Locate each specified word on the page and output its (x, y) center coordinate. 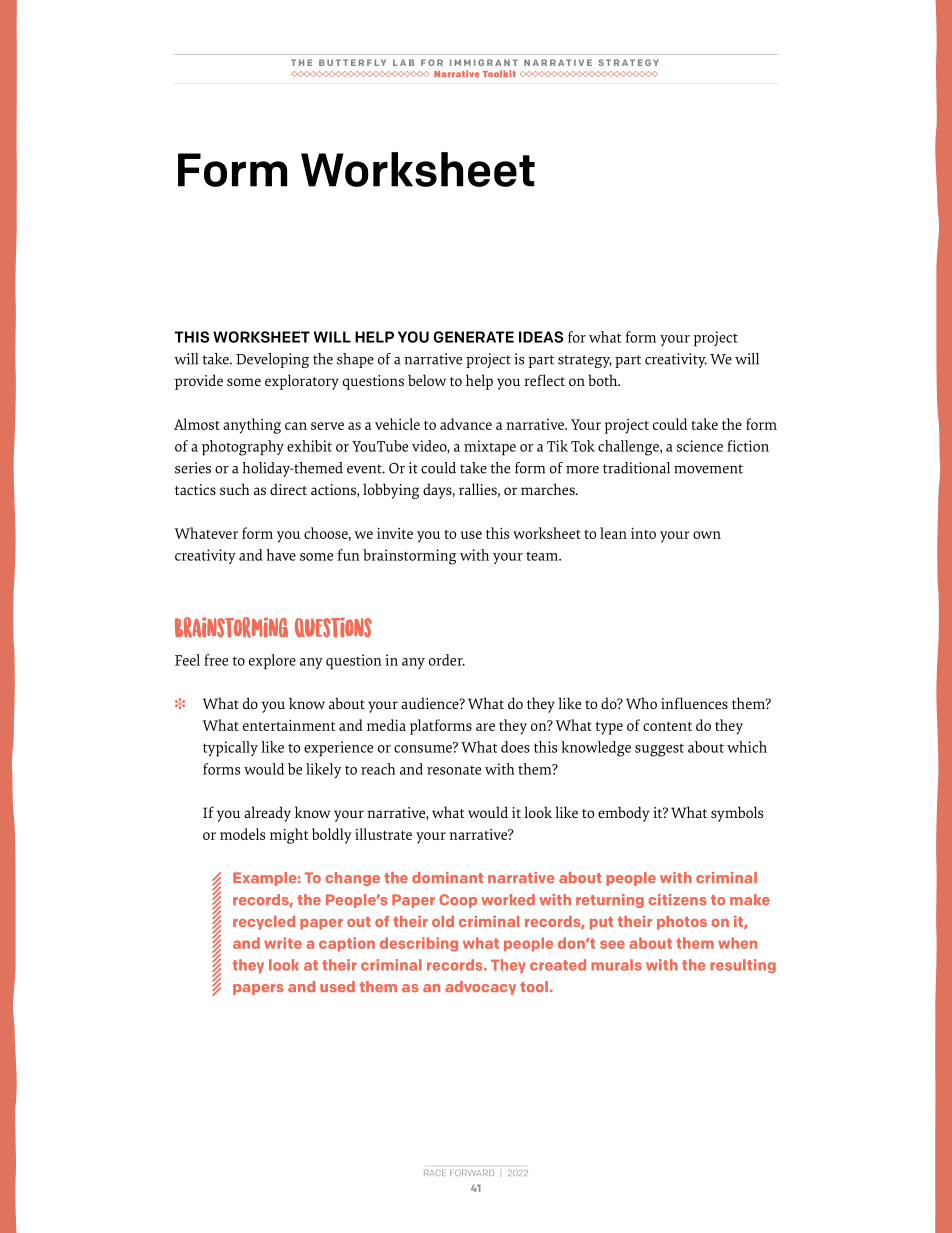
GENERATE (474, 337)
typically (230, 749)
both (604, 380)
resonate (454, 770)
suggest (659, 750)
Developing (272, 360)
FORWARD (472, 1173)
